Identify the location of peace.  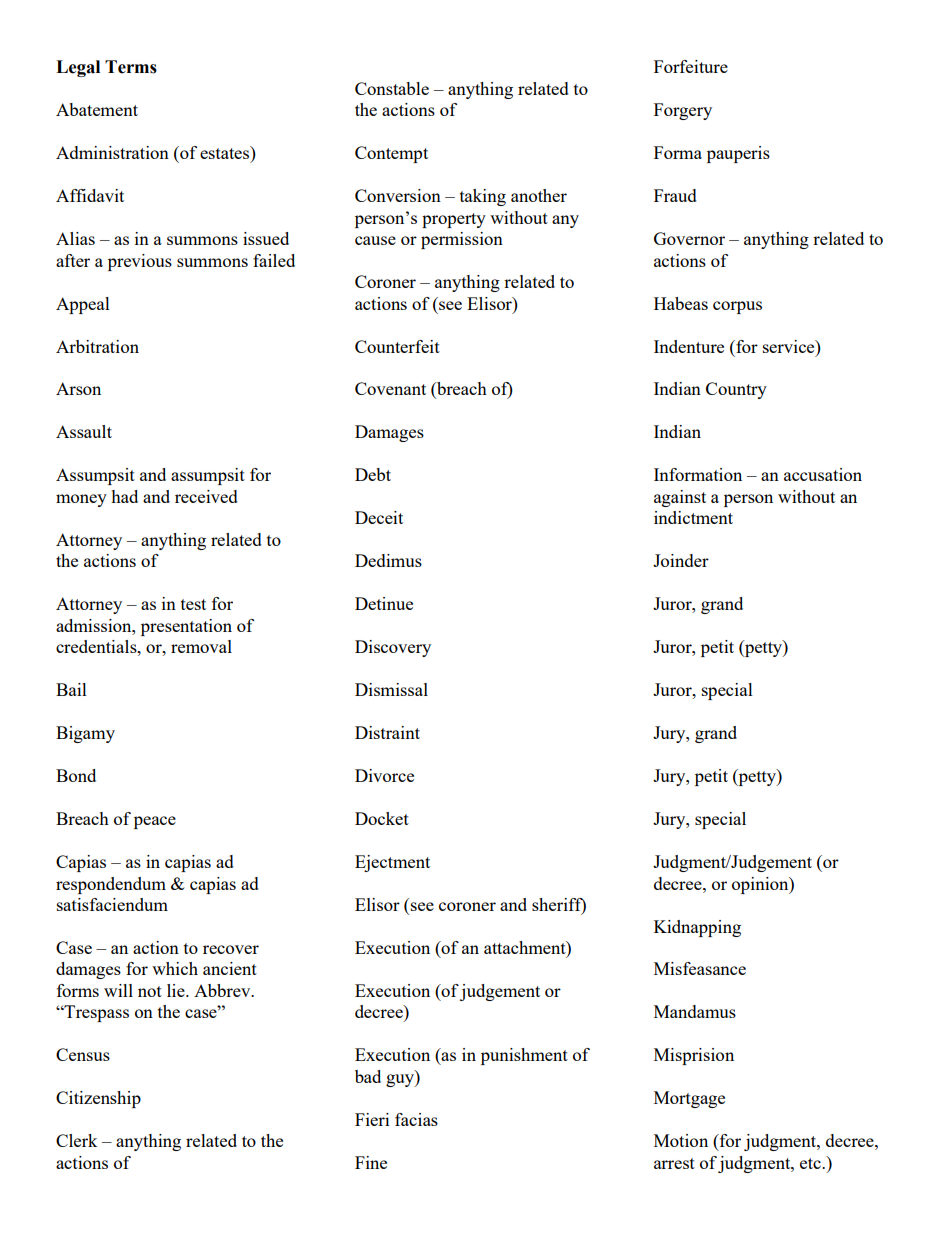
(155, 822).
